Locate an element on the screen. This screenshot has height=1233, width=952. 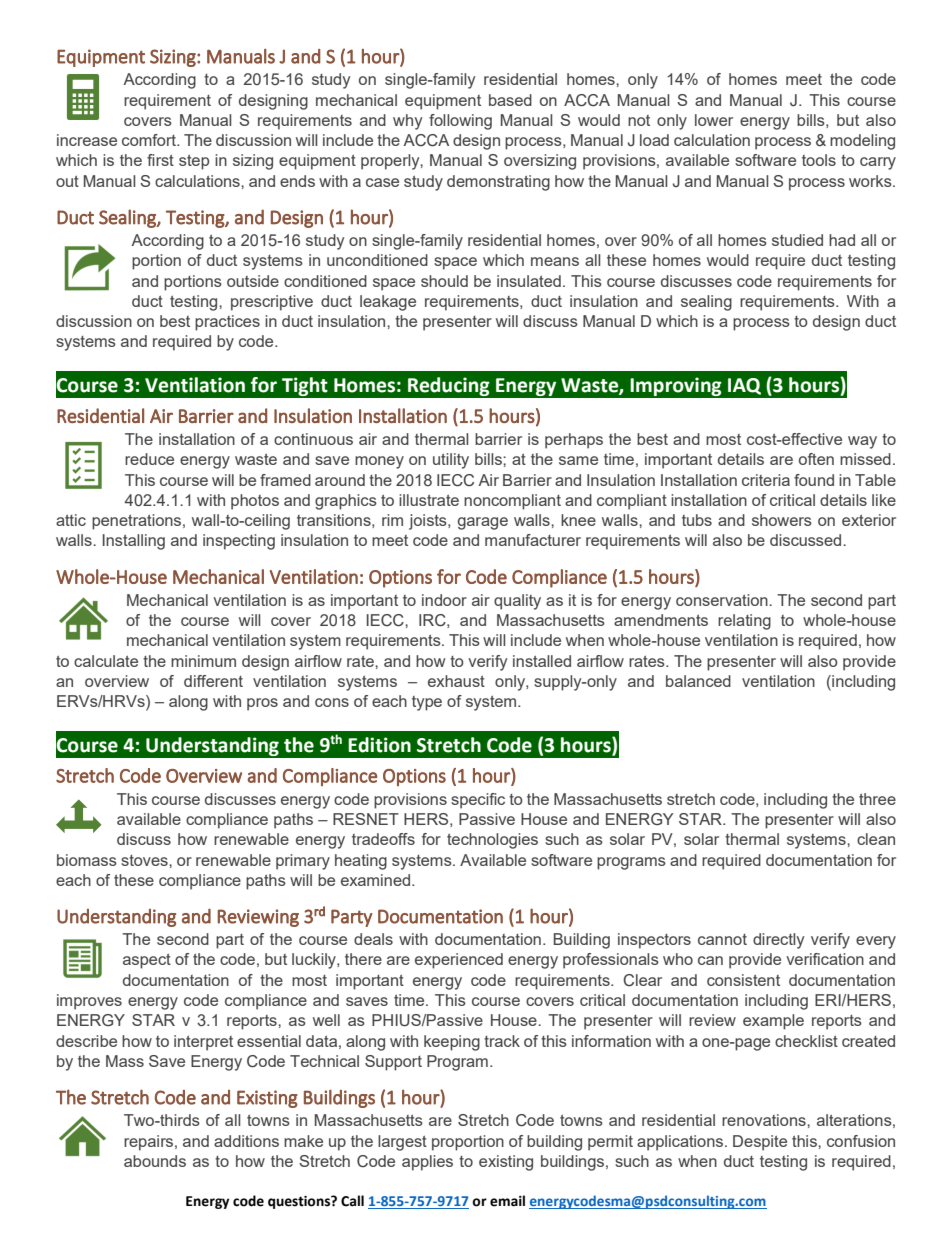
tools is located at coordinates (819, 160).
